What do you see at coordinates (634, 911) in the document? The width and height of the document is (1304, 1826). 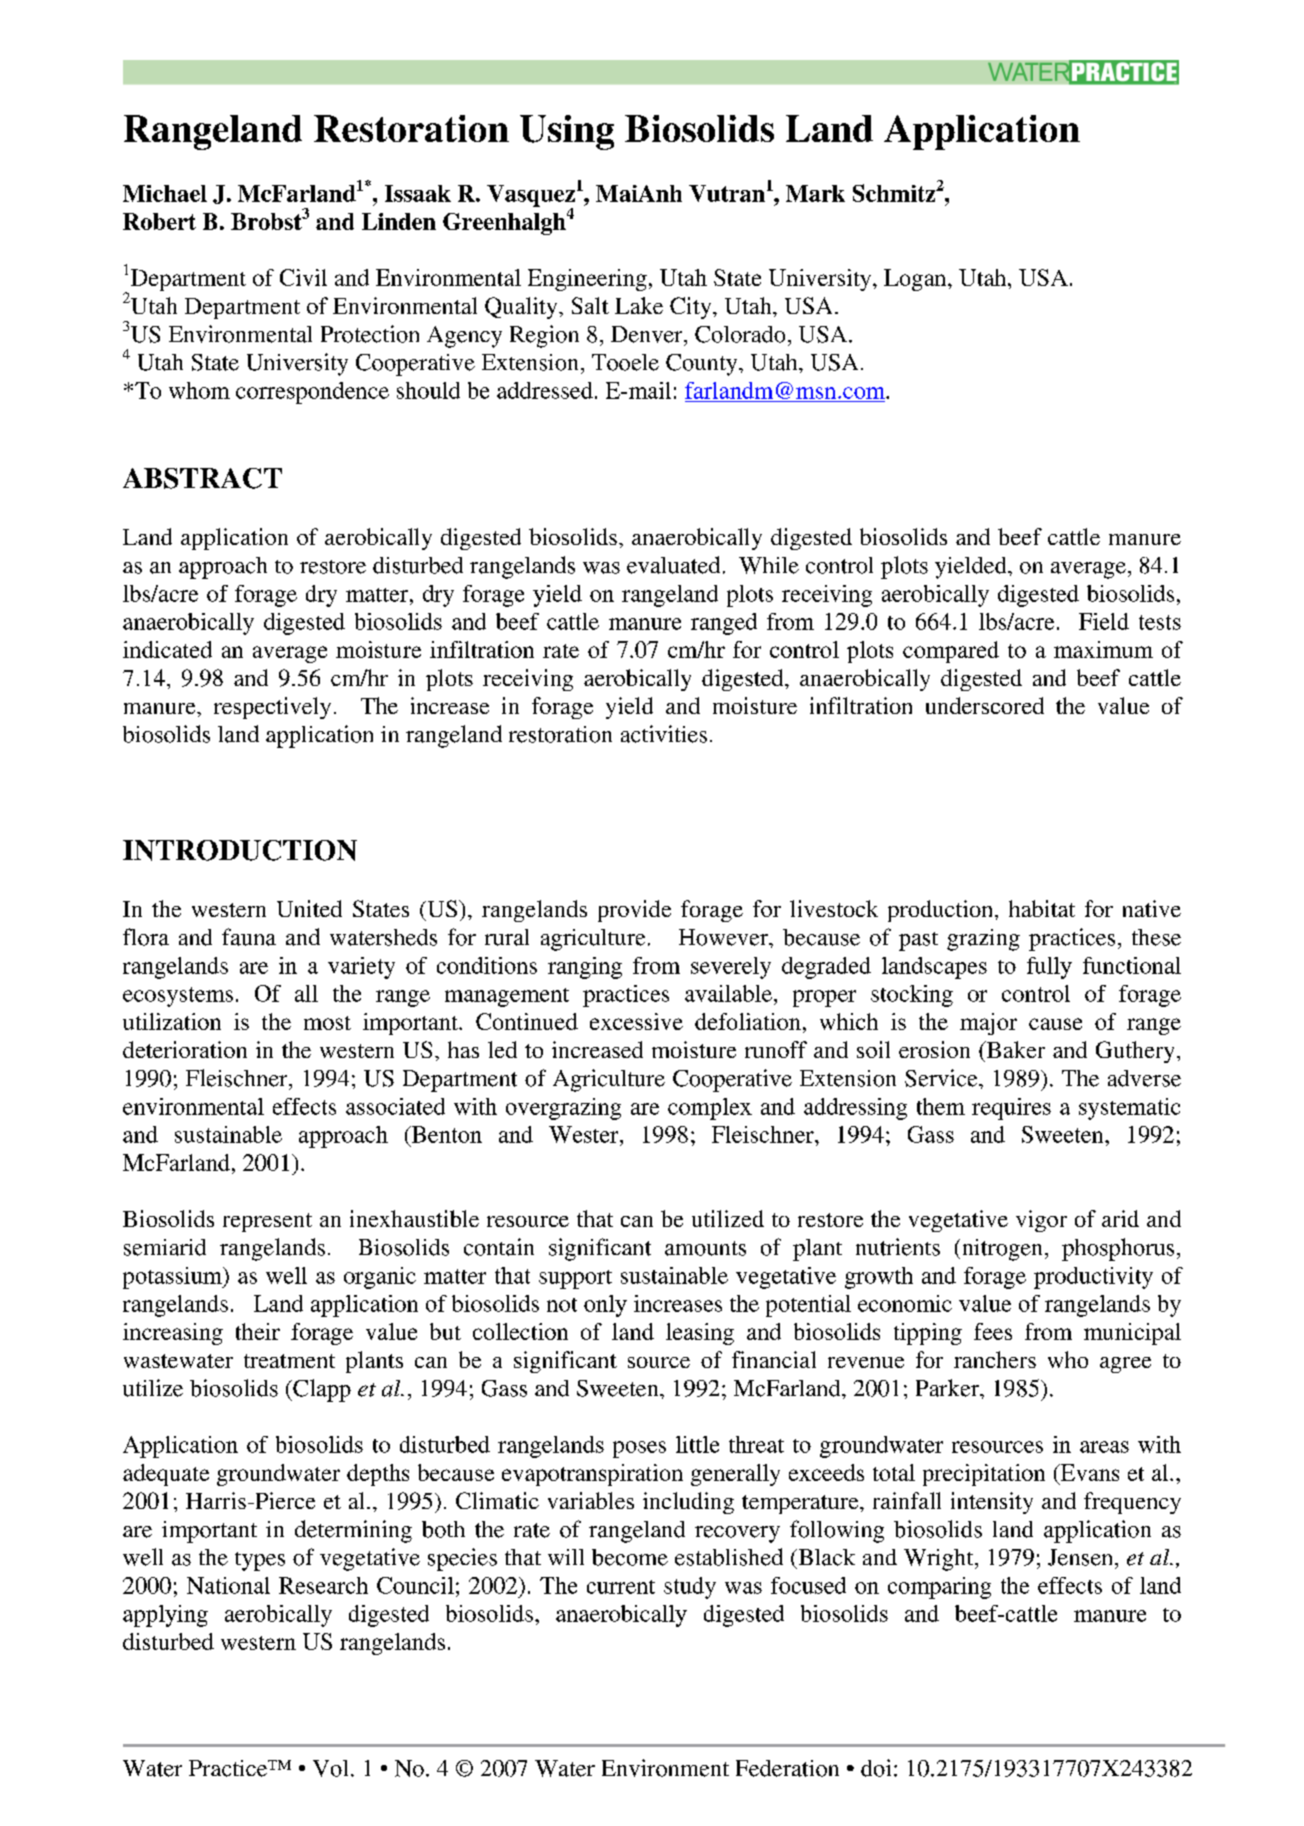 I see `provide` at bounding box center [634, 911].
